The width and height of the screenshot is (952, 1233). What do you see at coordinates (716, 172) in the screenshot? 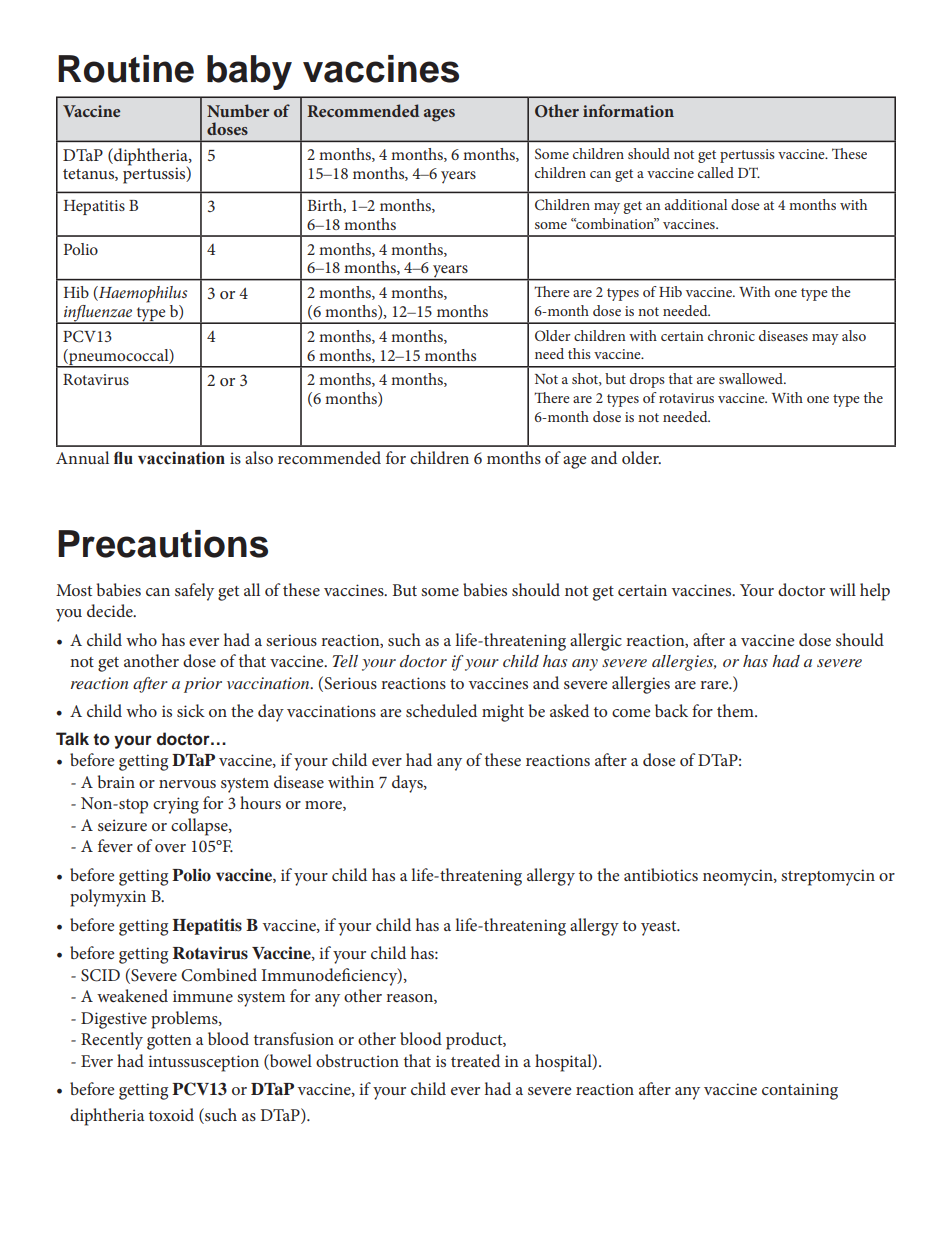
I see `called` at bounding box center [716, 172].
